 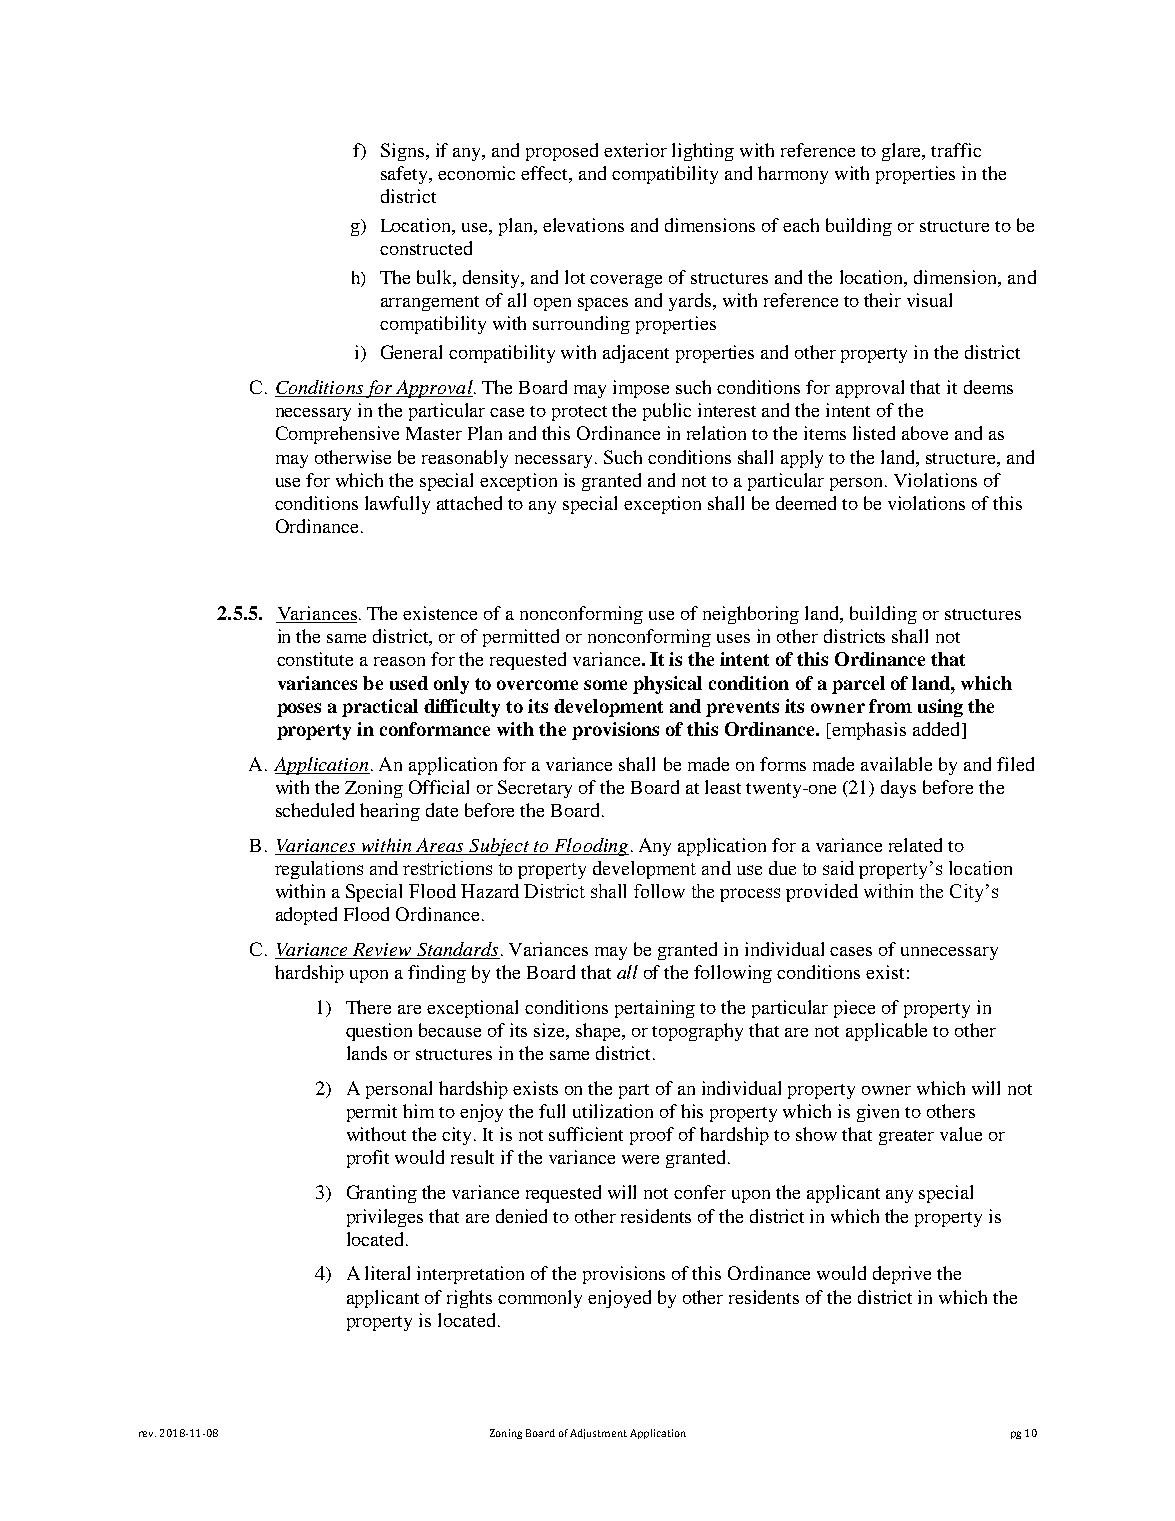 What do you see at coordinates (635, 150) in the screenshot?
I see `exterior` at bounding box center [635, 150].
